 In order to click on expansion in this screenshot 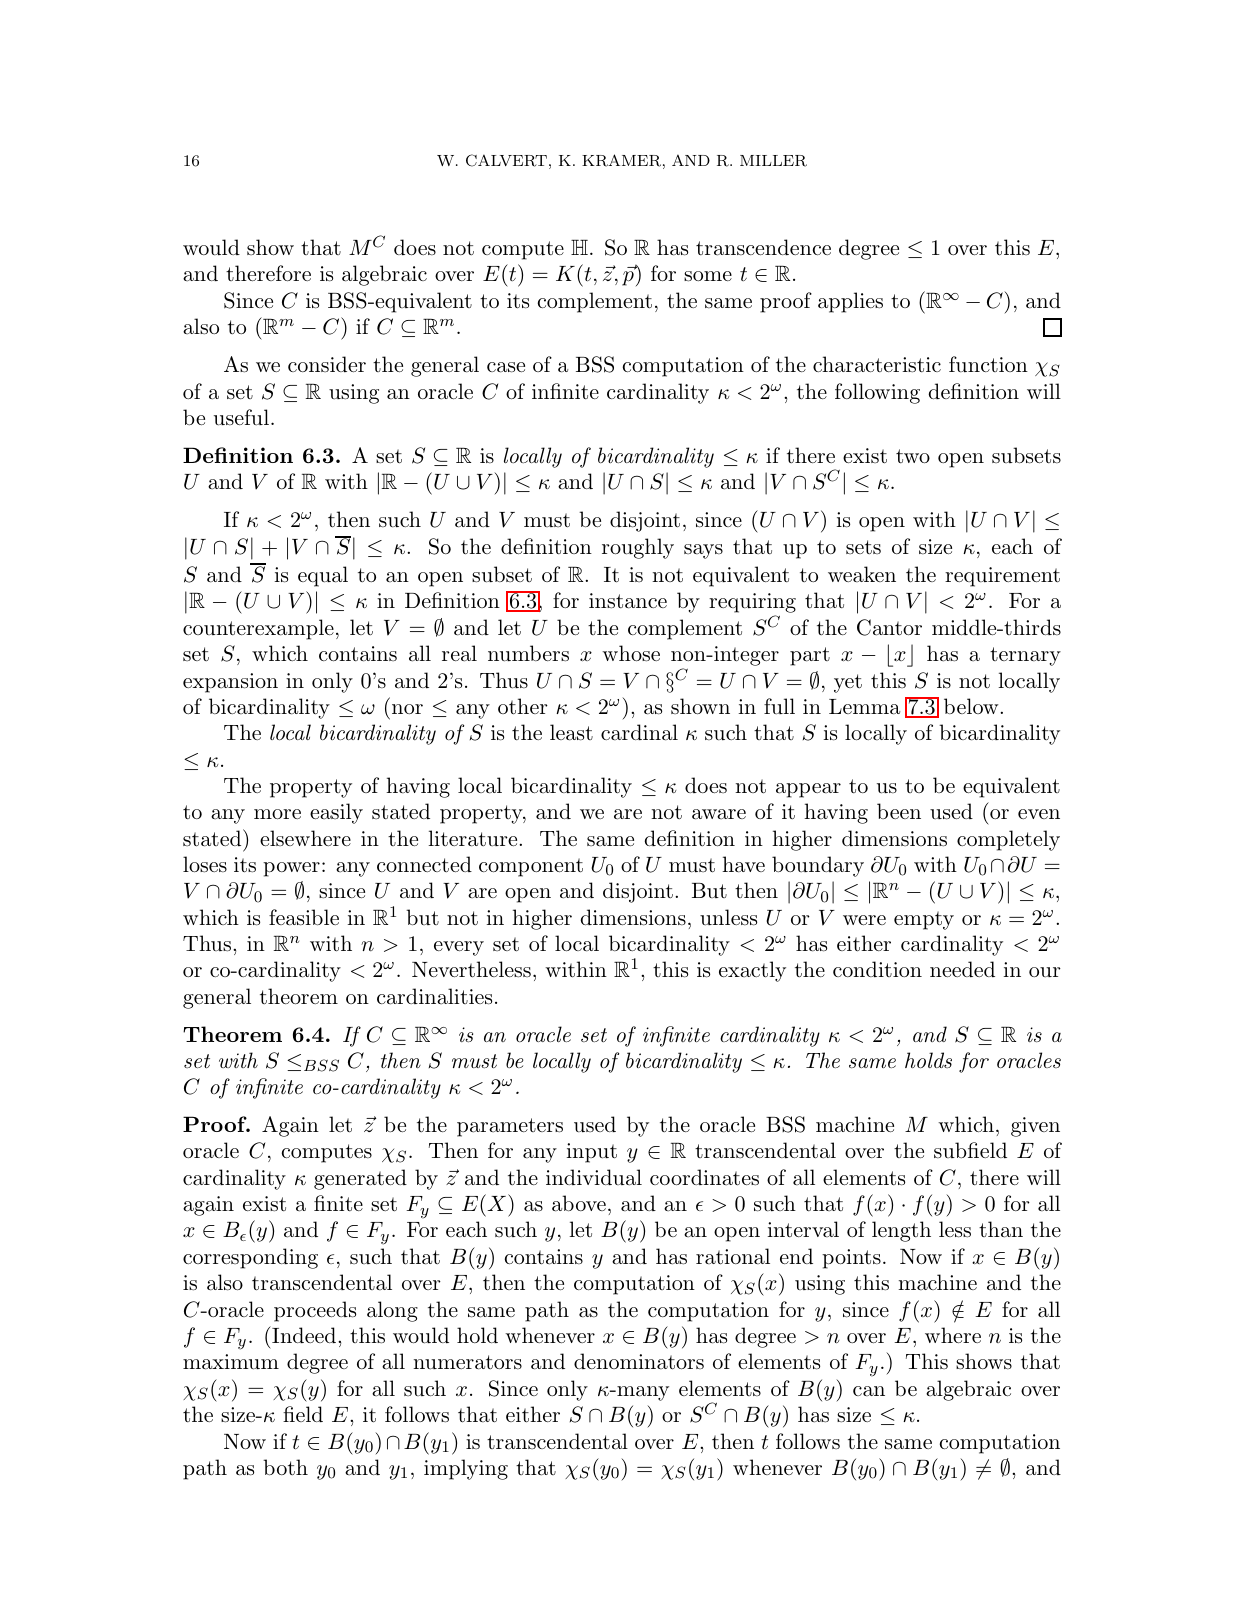, I will do `click(230, 683)`.
